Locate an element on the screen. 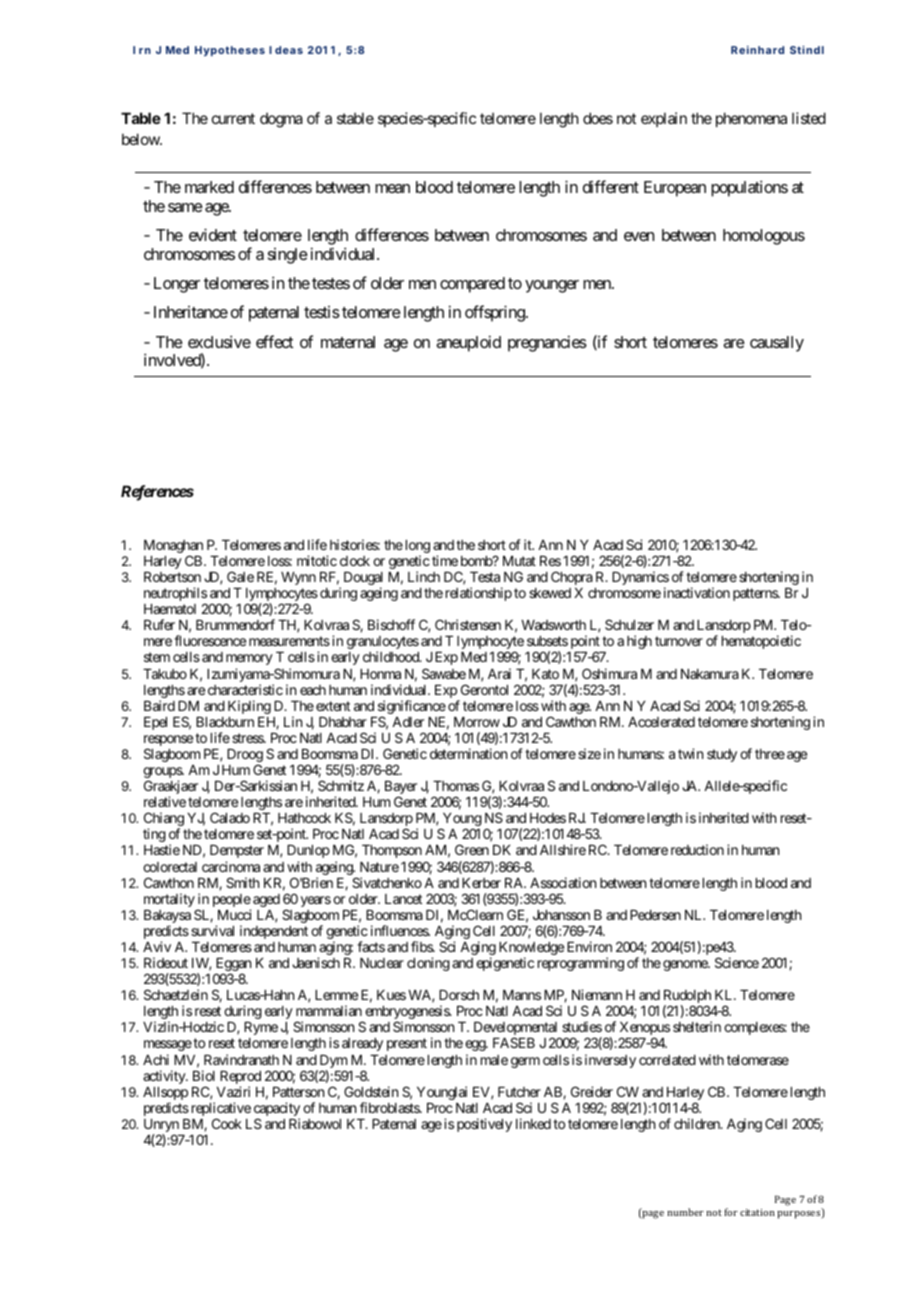  replicative is located at coordinates (221, 1110).
